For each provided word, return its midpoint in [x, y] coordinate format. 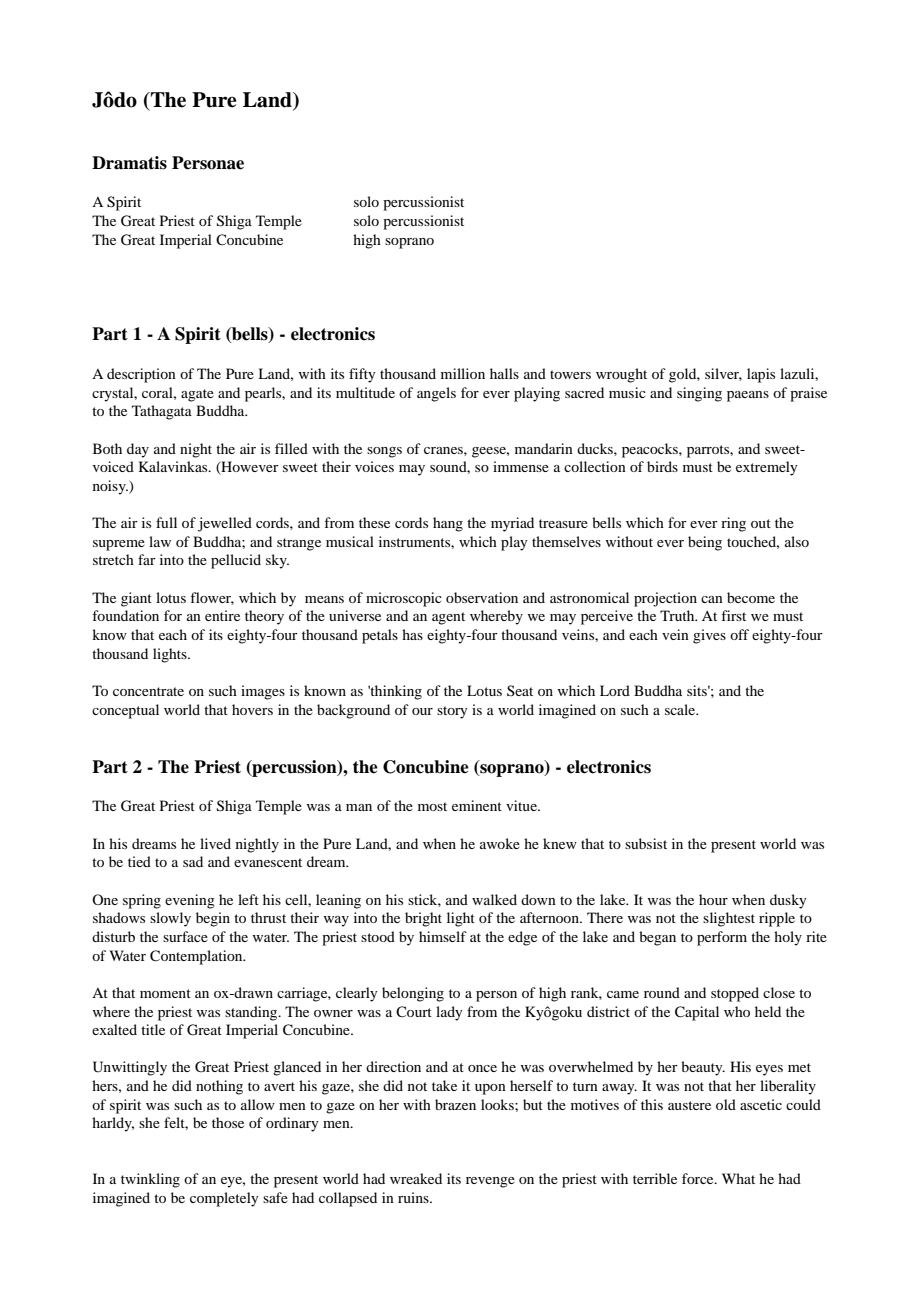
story [452, 712]
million [463, 373]
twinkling [150, 1180]
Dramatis [129, 163]
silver [723, 374]
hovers [252, 709]
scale [681, 709]
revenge [490, 1182]
